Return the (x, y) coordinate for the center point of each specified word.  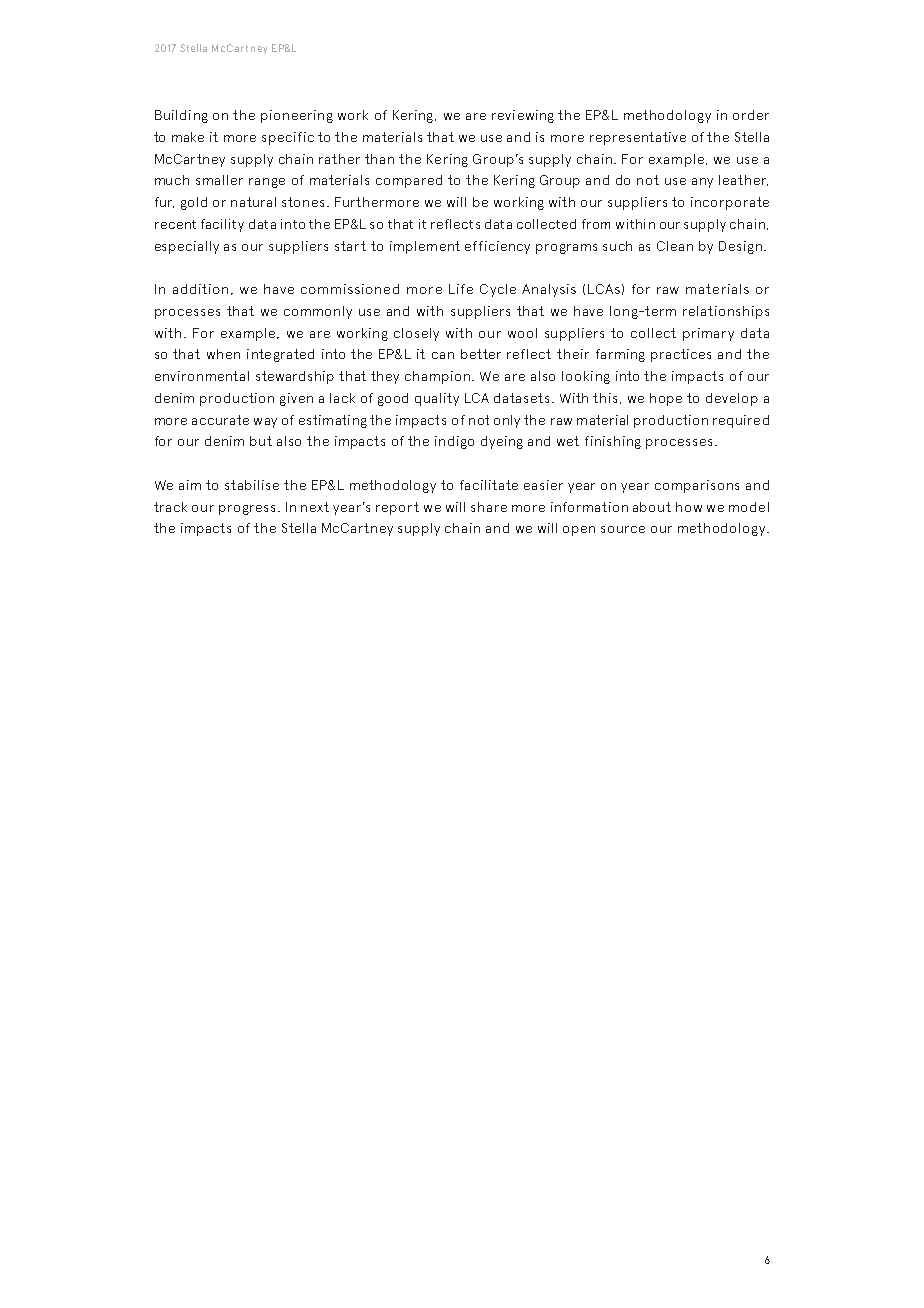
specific (288, 138)
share (489, 507)
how (689, 507)
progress (247, 510)
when (223, 354)
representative (638, 138)
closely (416, 334)
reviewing (523, 116)
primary (708, 334)
